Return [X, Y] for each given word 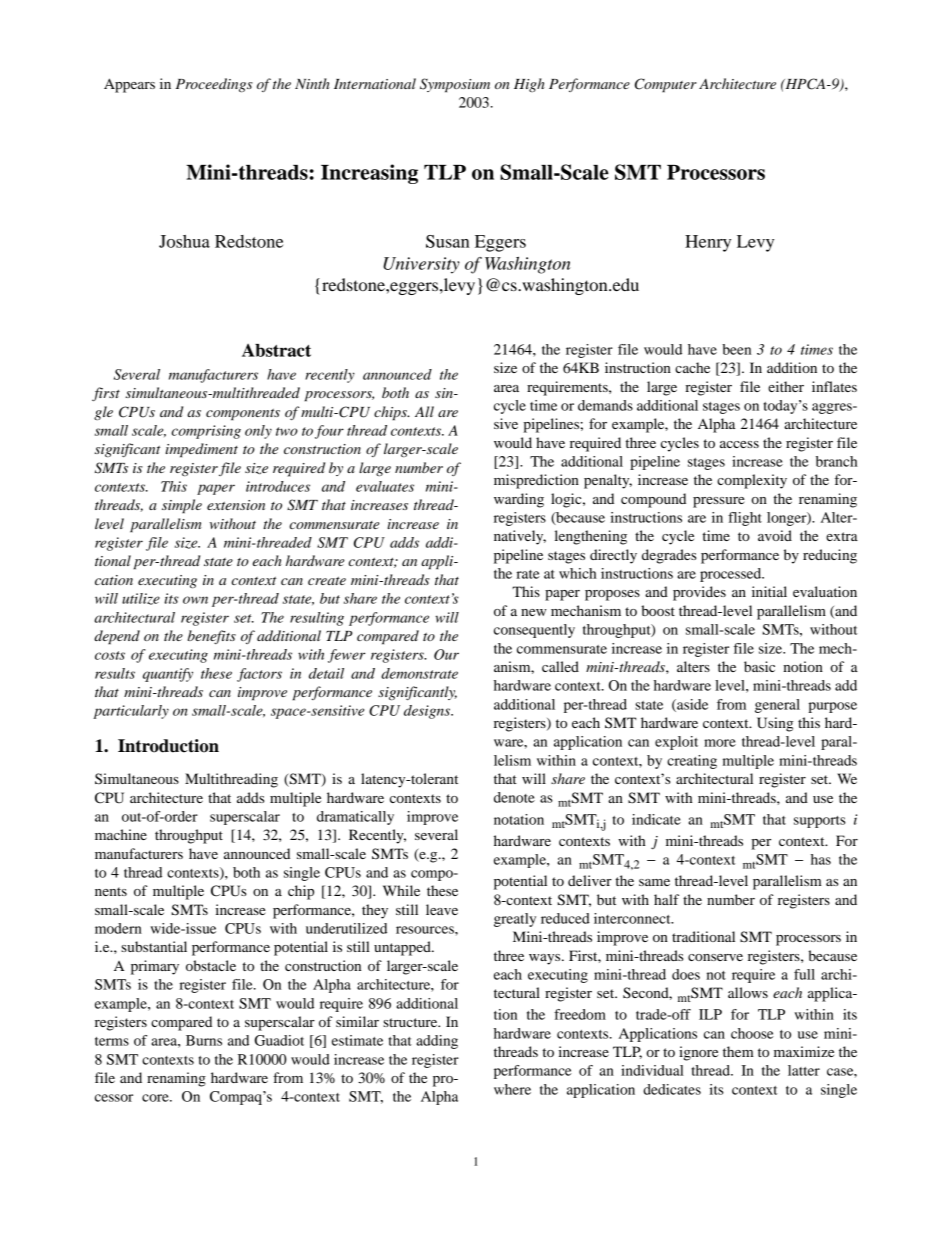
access [739, 444]
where [512, 1089]
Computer [666, 85]
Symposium [455, 85]
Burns [204, 1040]
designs [428, 712]
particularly [131, 712]
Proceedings [214, 85]
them [738, 1051]
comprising [206, 432]
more [720, 743]
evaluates [385, 486]
